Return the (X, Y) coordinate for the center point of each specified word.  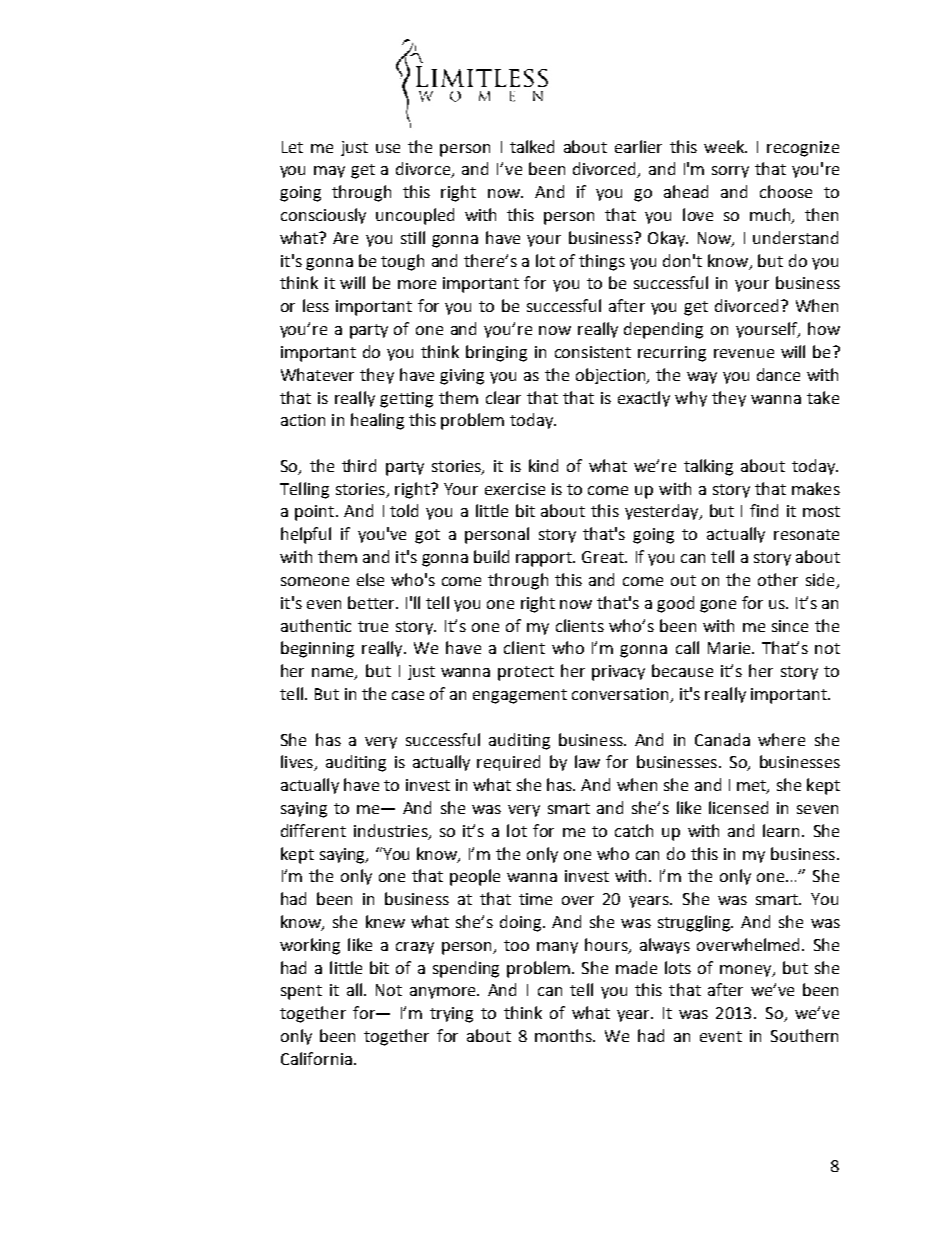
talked (532, 146)
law (587, 761)
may (329, 172)
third (359, 465)
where (781, 739)
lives (298, 763)
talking (708, 467)
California (316, 1058)
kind (543, 465)
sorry (730, 172)
